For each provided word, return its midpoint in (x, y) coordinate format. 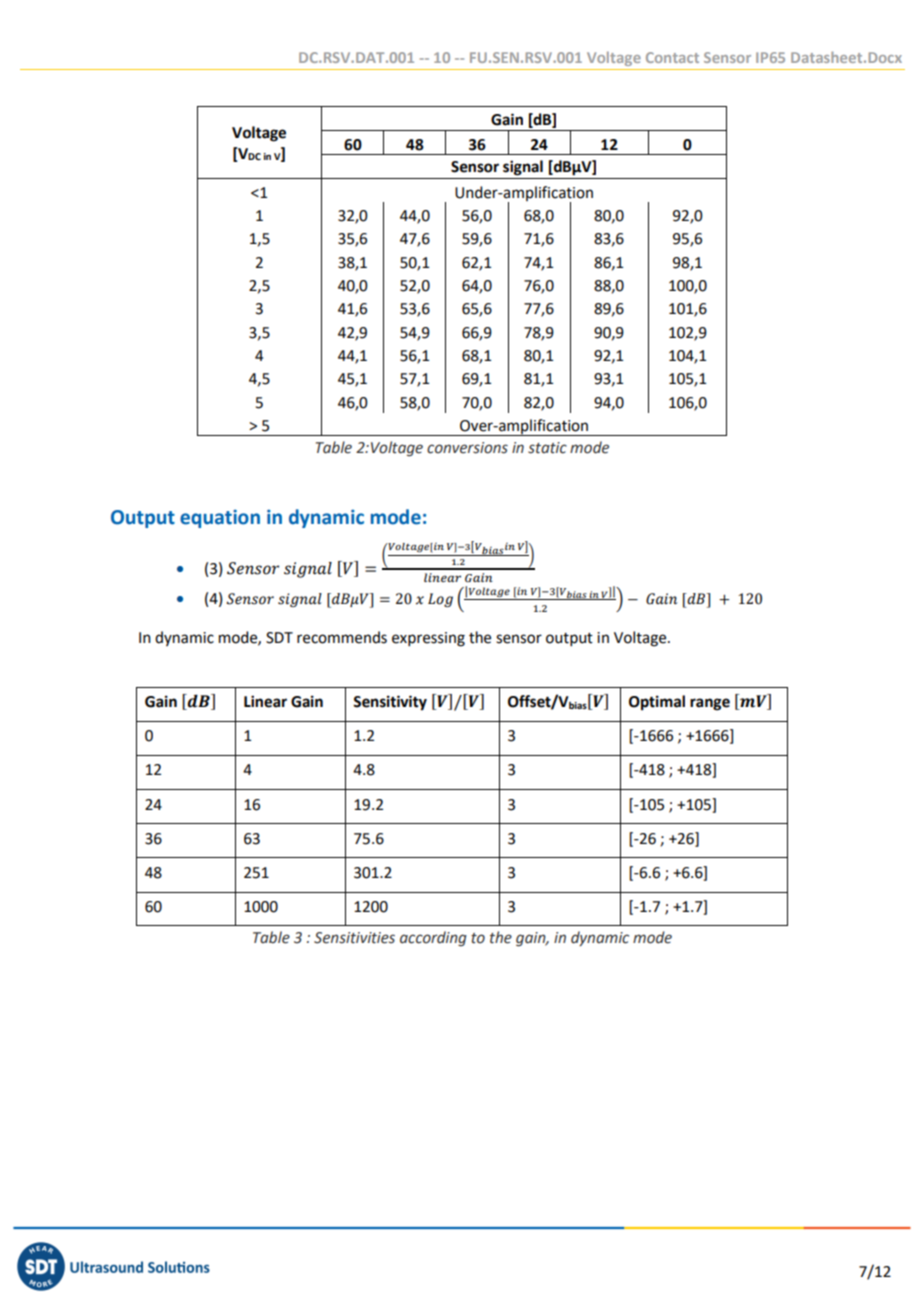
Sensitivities (354, 938)
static (547, 448)
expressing (428, 639)
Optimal (657, 703)
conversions (467, 448)
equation (220, 518)
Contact (672, 57)
